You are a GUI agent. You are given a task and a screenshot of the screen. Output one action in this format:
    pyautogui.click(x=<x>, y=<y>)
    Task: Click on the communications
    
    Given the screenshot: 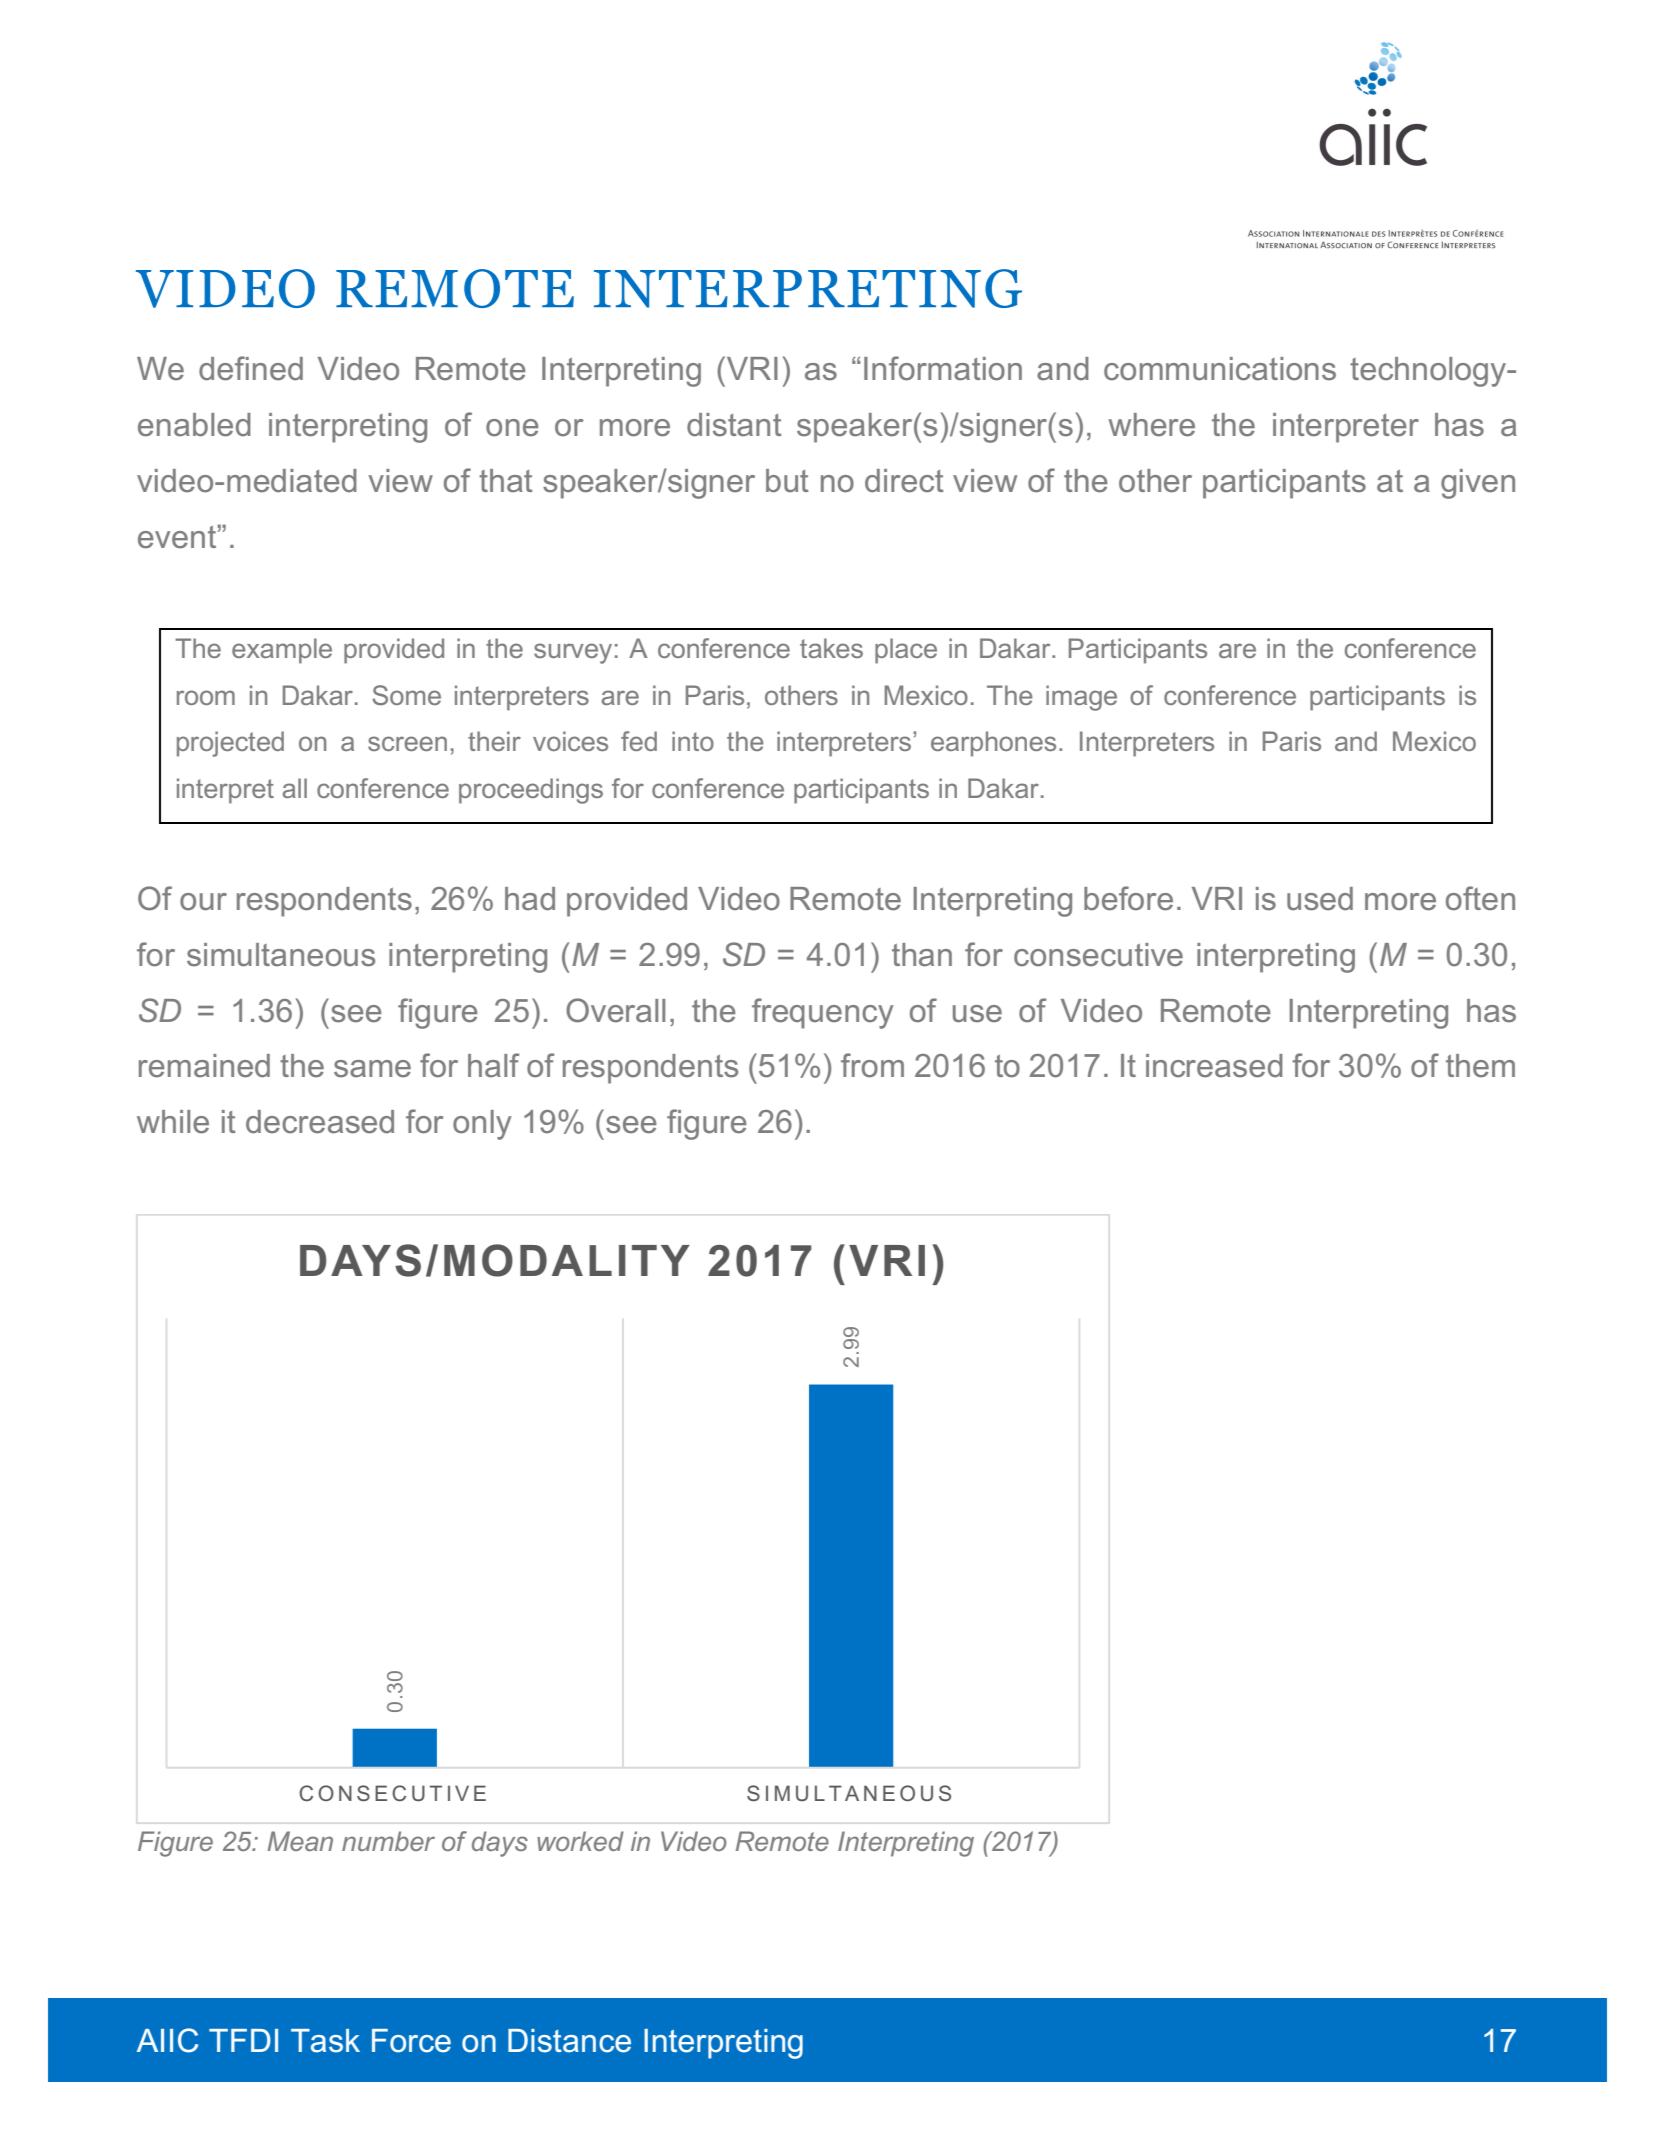 What is the action you would take?
    pyautogui.click(x=1220, y=369)
